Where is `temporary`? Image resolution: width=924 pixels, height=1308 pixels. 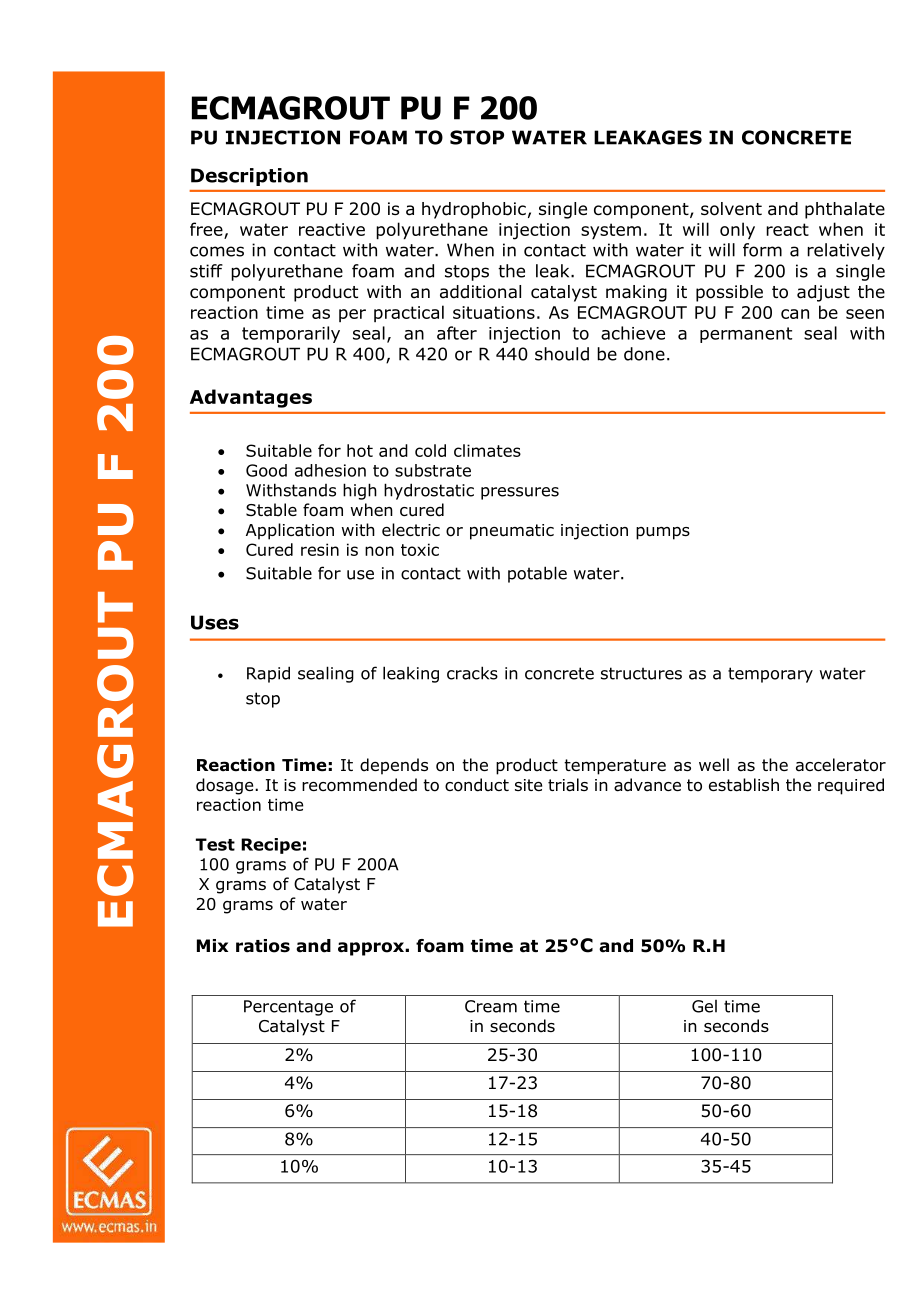 temporary is located at coordinates (770, 675).
